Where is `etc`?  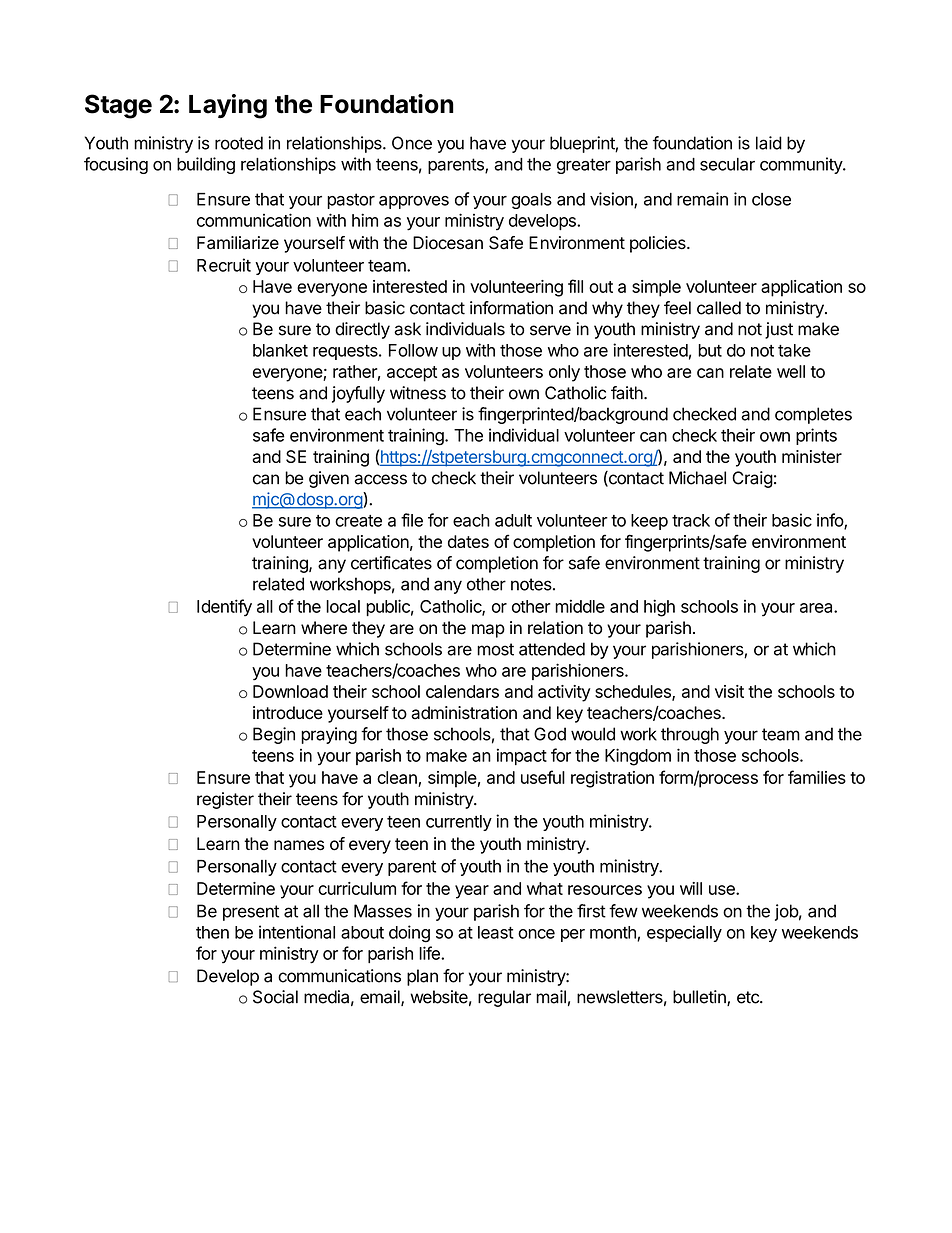 etc is located at coordinates (749, 997).
